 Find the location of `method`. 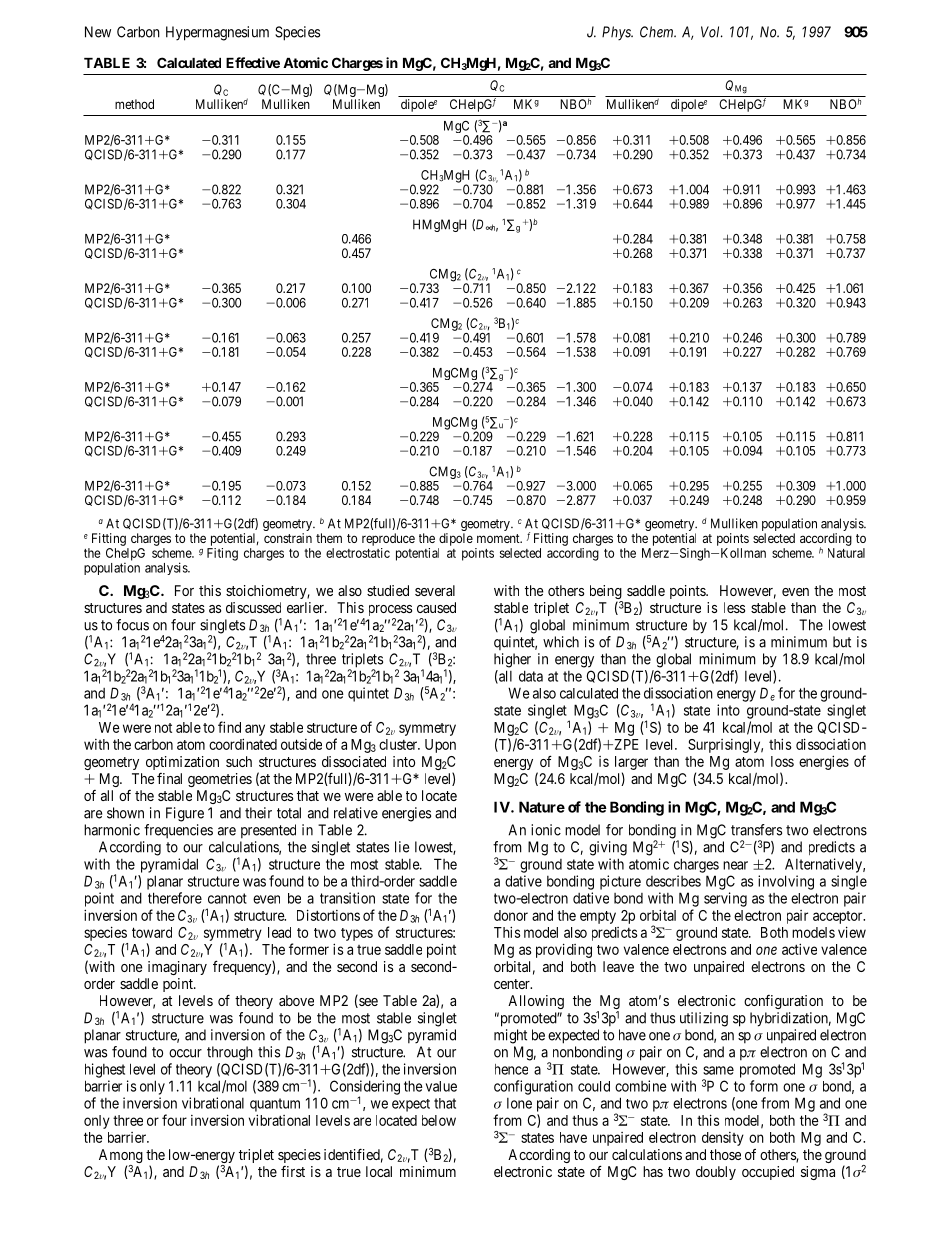

method is located at coordinates (134, 104).
